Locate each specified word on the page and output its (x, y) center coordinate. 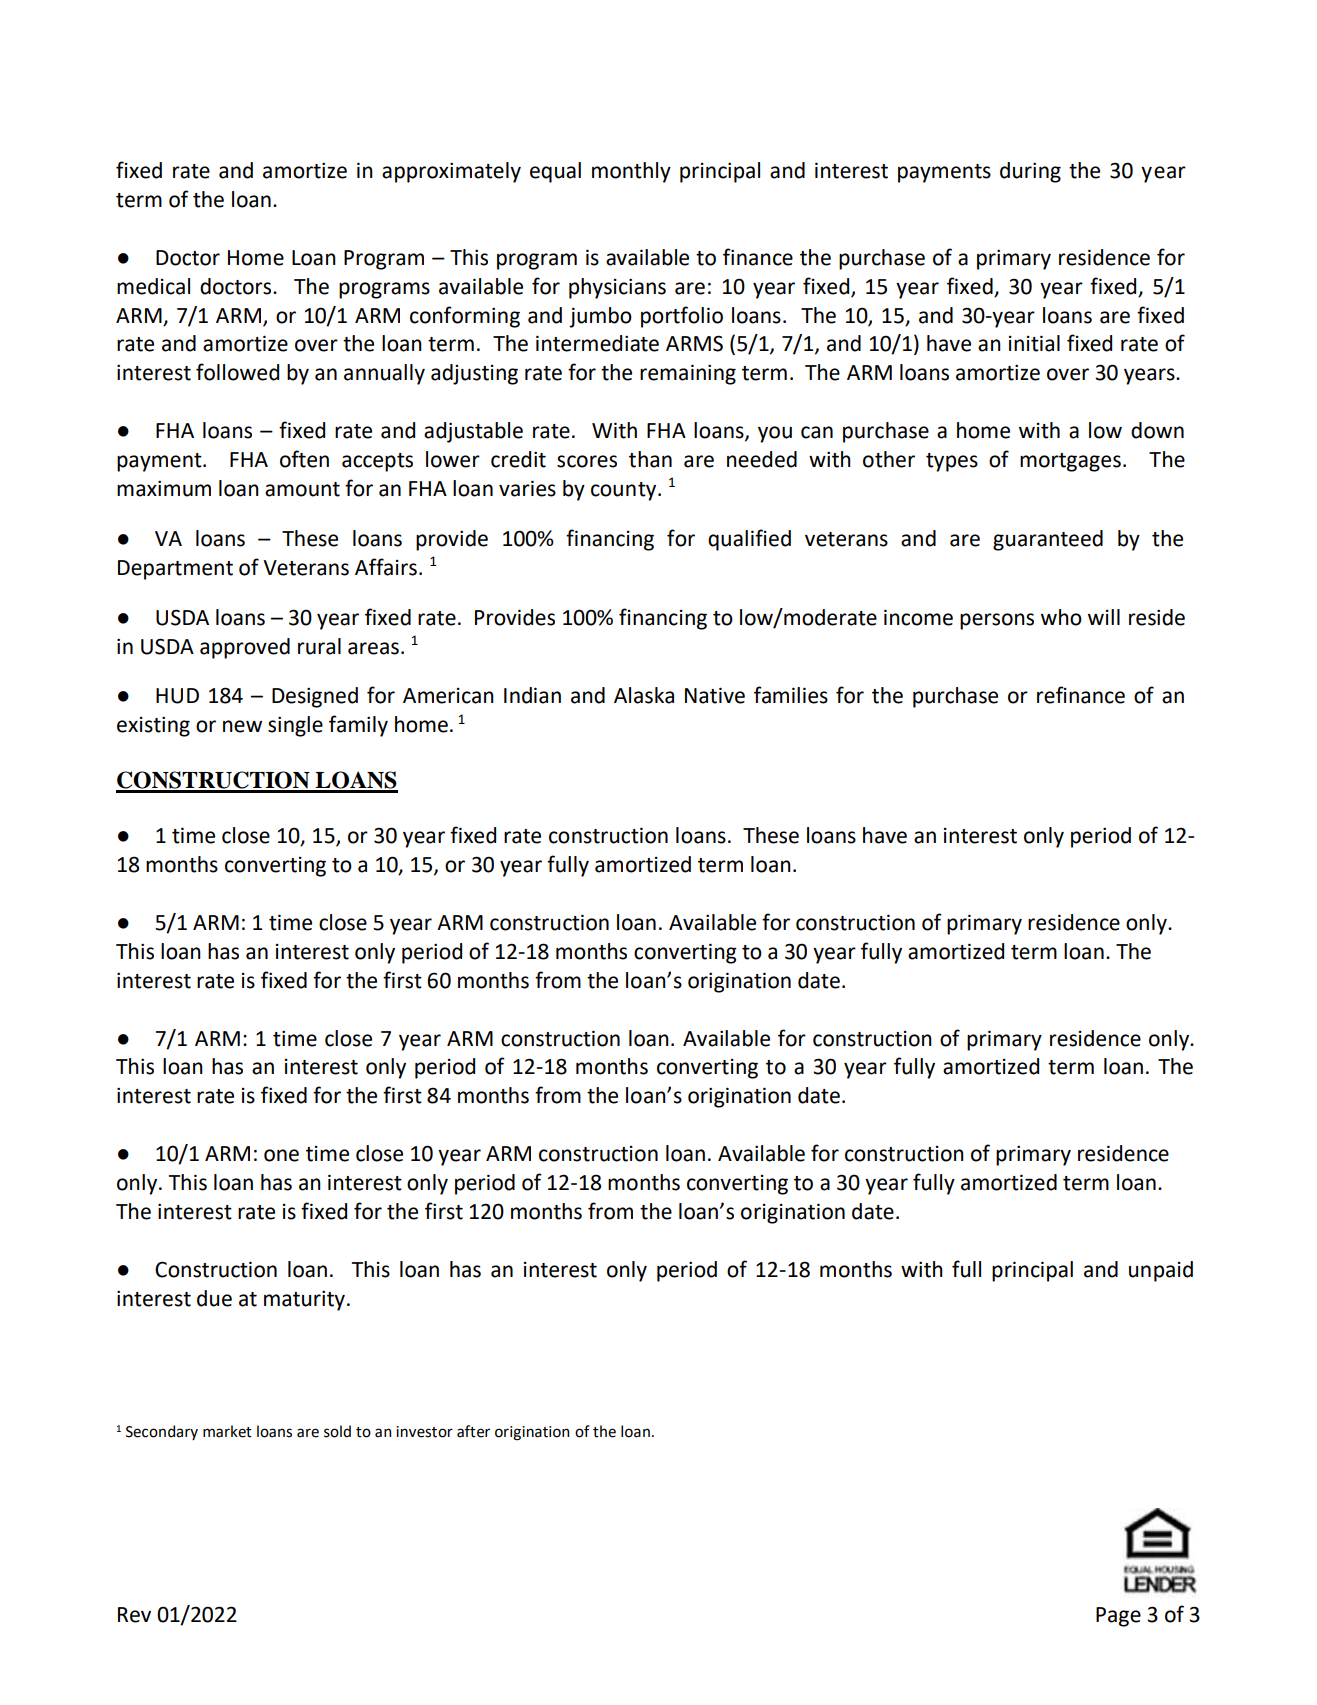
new (242, 726)
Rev (134, 1615)
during (1030, 172)
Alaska (644, 695)
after (473, 1431)
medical (153, 286)
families (791, 695)
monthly (631, 172)
